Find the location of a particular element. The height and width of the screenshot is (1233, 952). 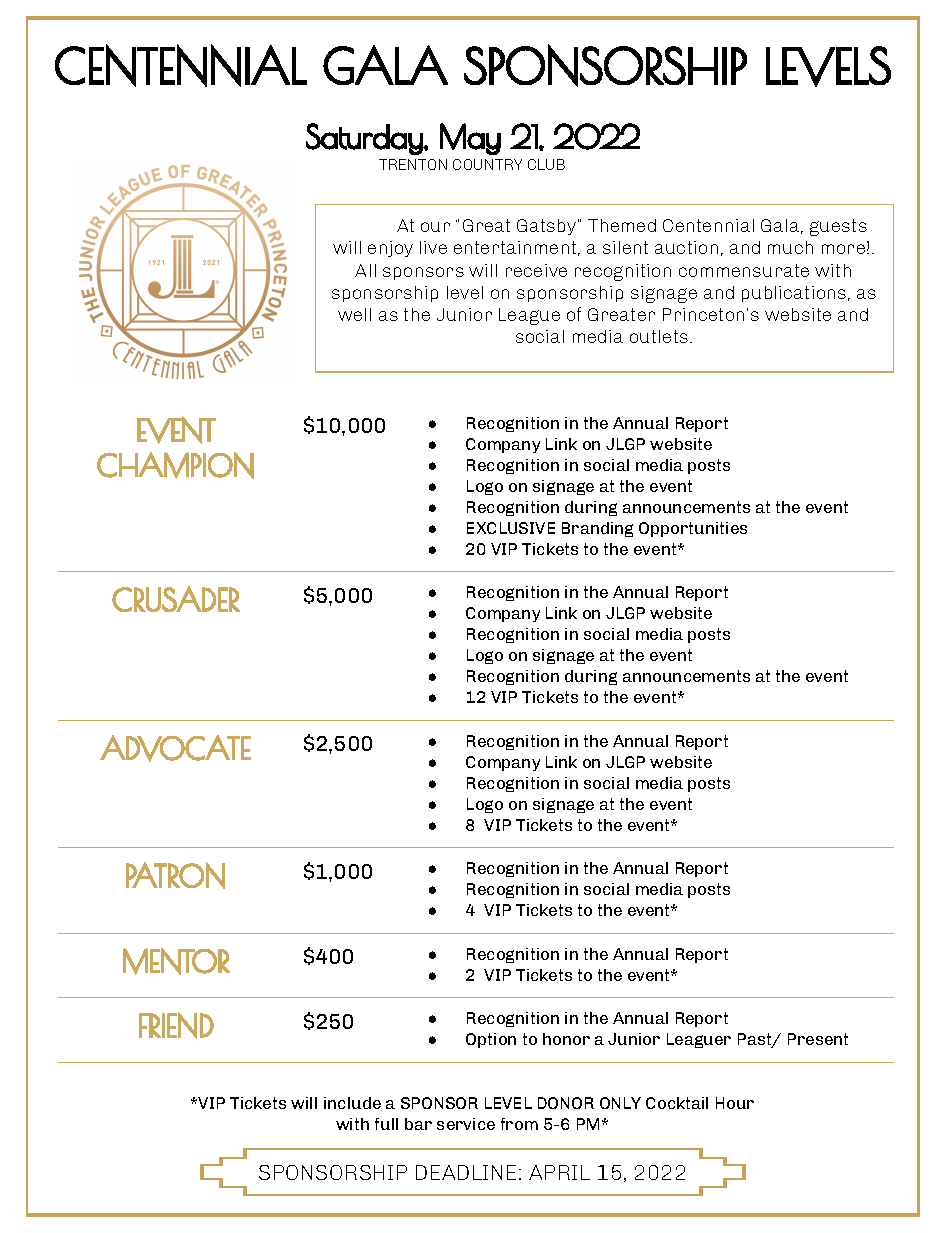

Saturday is located at coordinates (365, 139).
